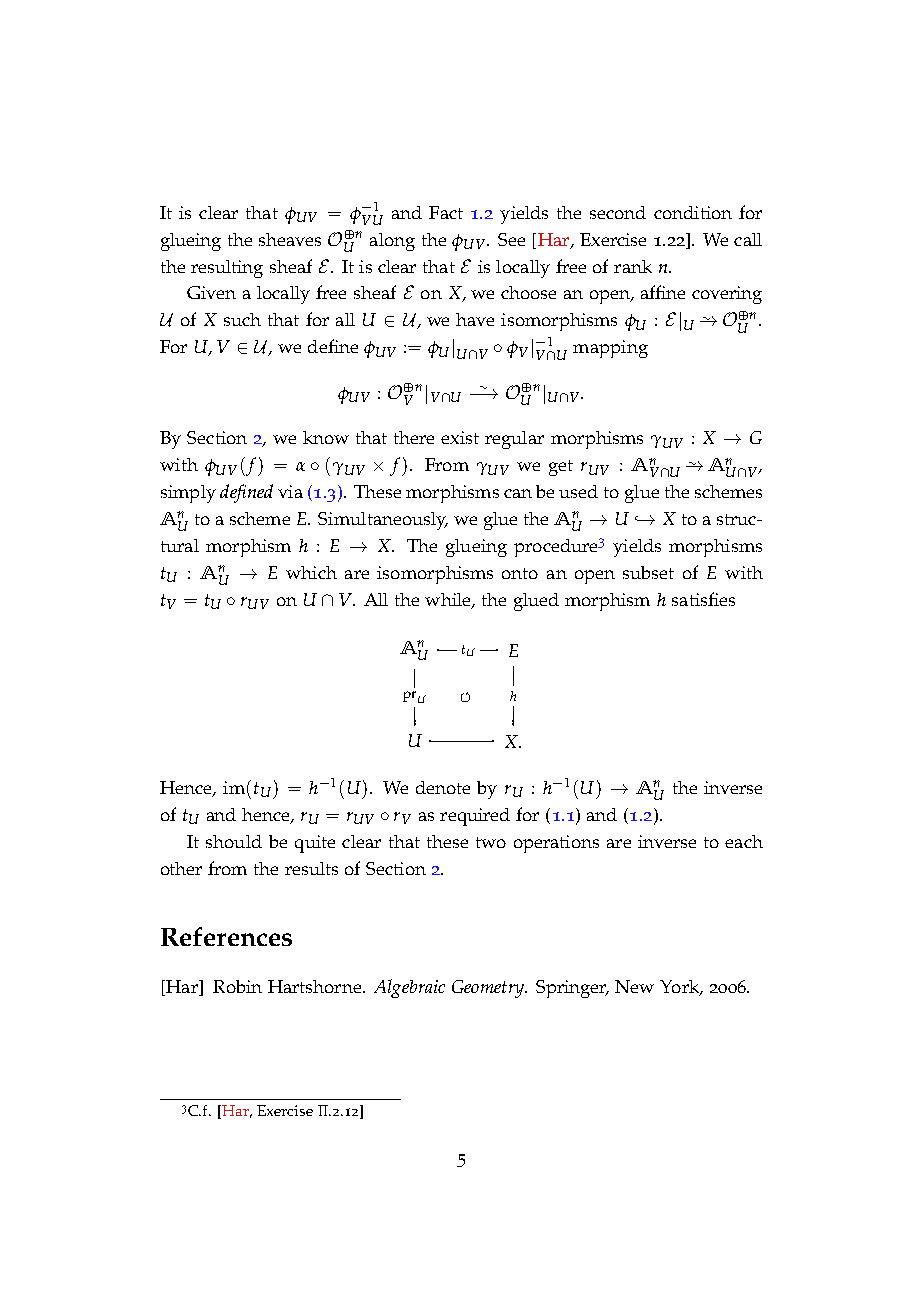  What do you see at coordinates (449, 601) in the screenshot?
I see `while` at bounding box center [449, 601].
